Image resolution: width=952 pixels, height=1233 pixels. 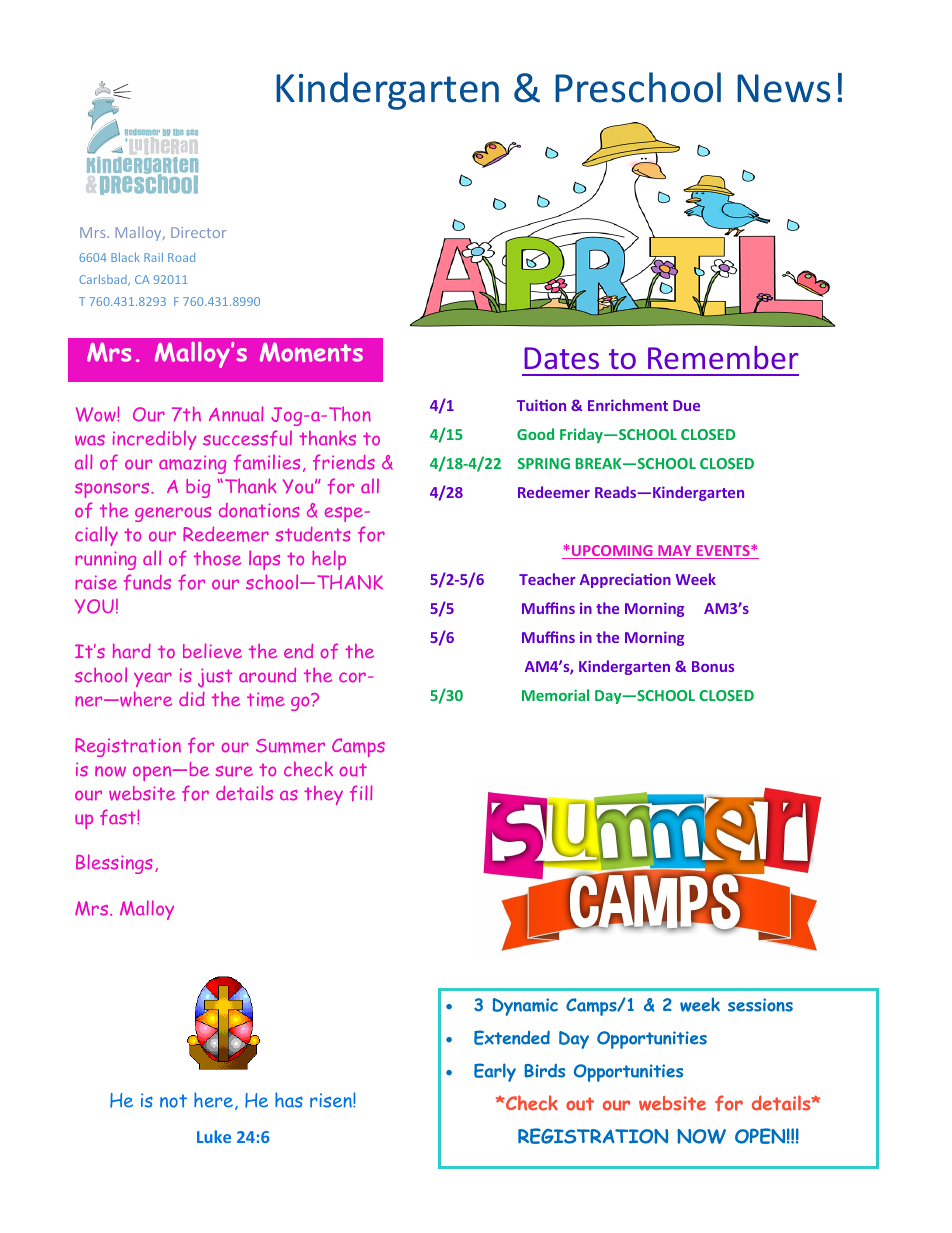 What do you see at coordinates (713, 666) in the page?
I see `Bonus` at bounding box center [713, 666].
